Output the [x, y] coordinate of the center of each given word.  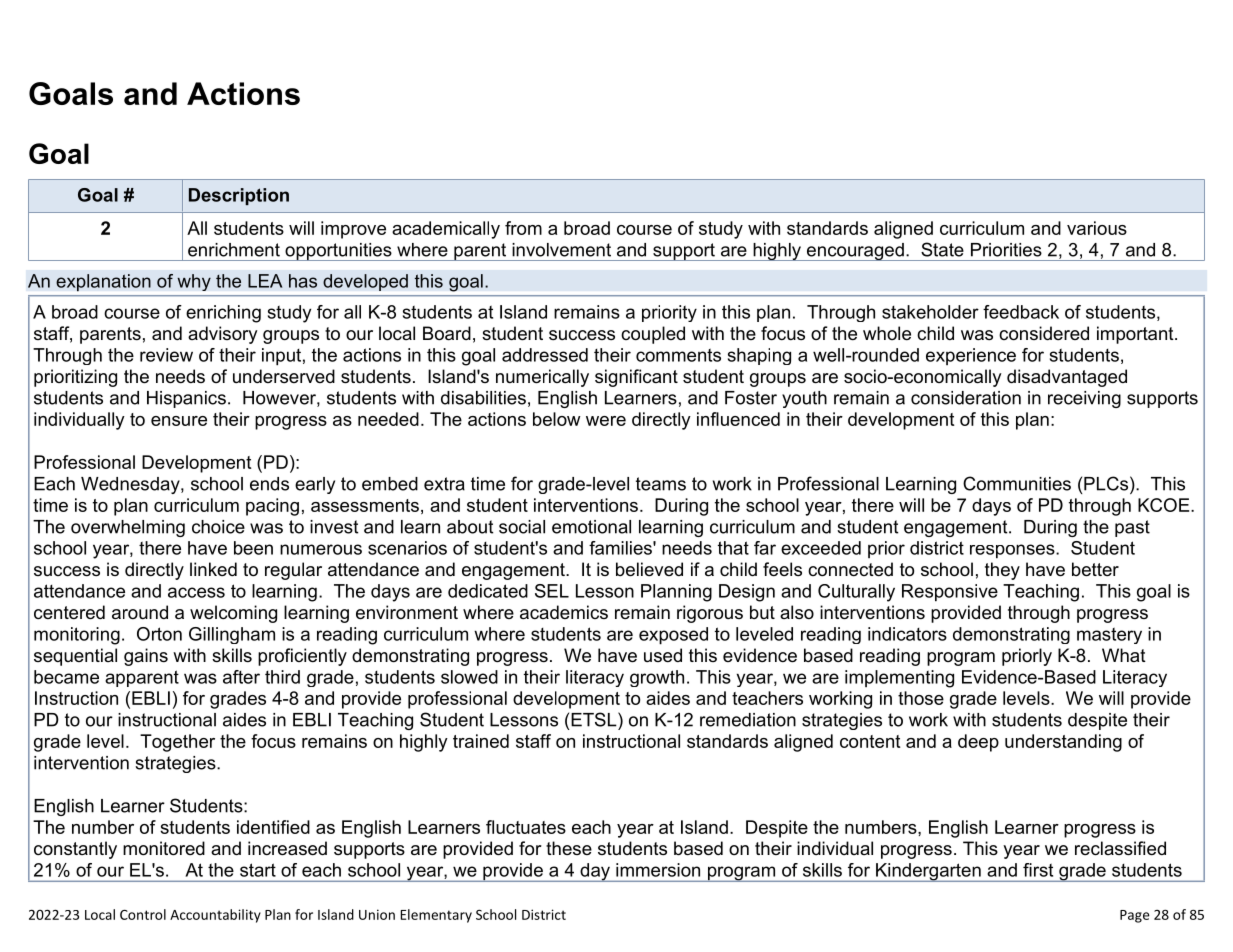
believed [649, 569]
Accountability [215, 916]
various [1097, 228]
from [523, 228]
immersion [658, 870]
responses [1013, 551]
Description [239, 196]
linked [213, 569]
